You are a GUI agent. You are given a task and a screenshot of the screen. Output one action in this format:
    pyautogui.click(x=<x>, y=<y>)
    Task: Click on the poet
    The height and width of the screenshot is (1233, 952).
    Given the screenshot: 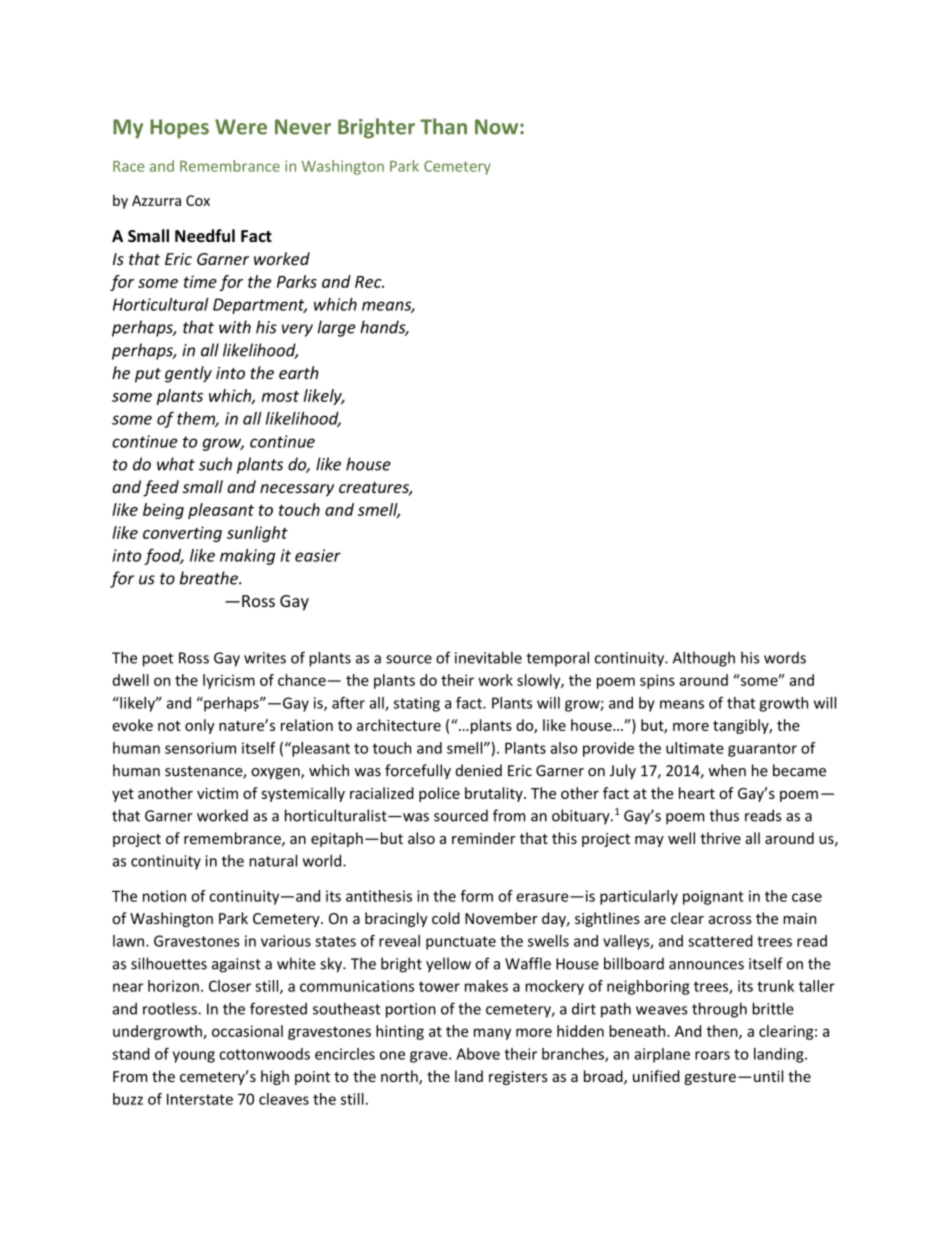 What is the action you would take?
    pyautogui.click(x=158, y=660)
